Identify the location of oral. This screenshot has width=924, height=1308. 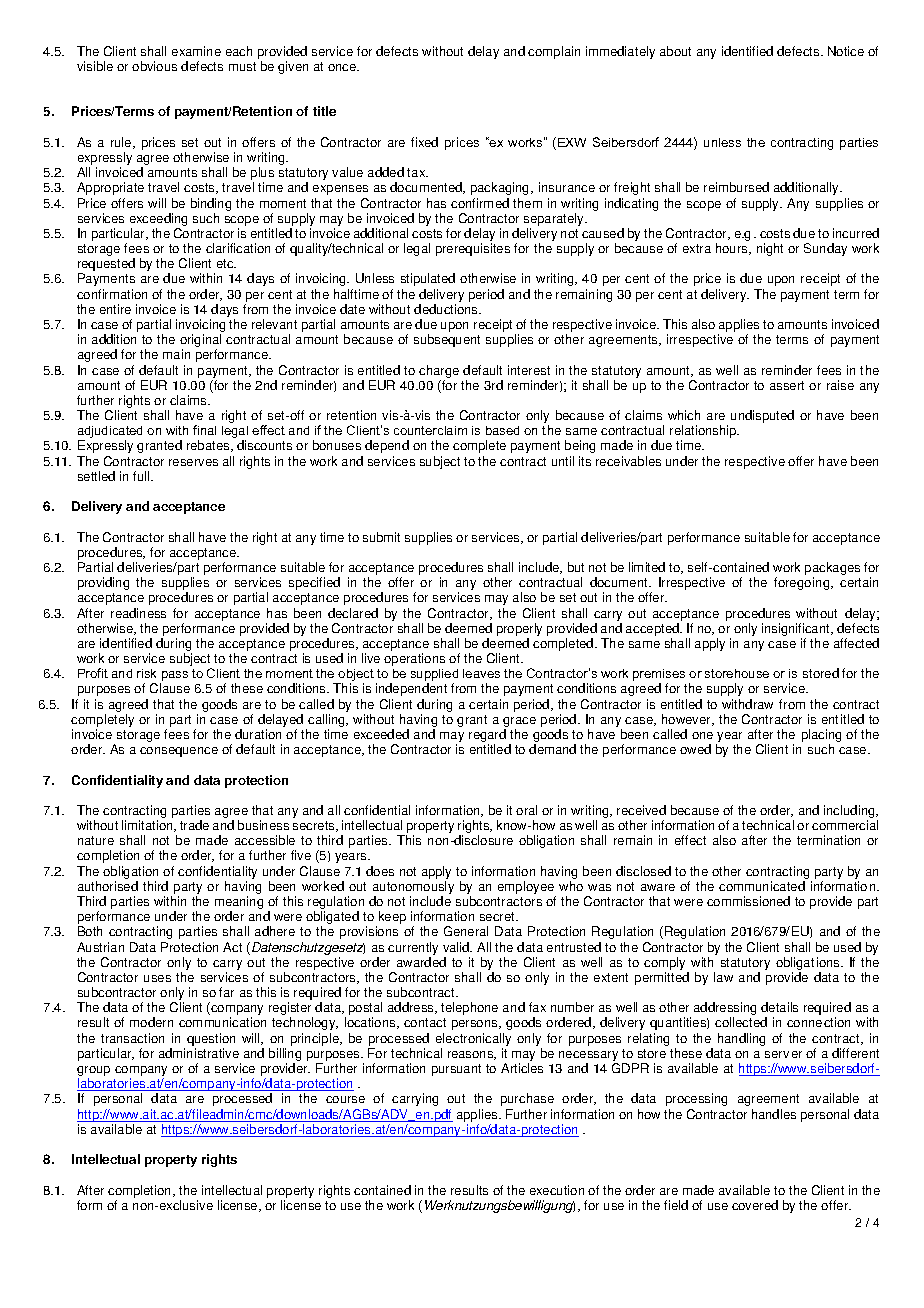
(526, 810).
